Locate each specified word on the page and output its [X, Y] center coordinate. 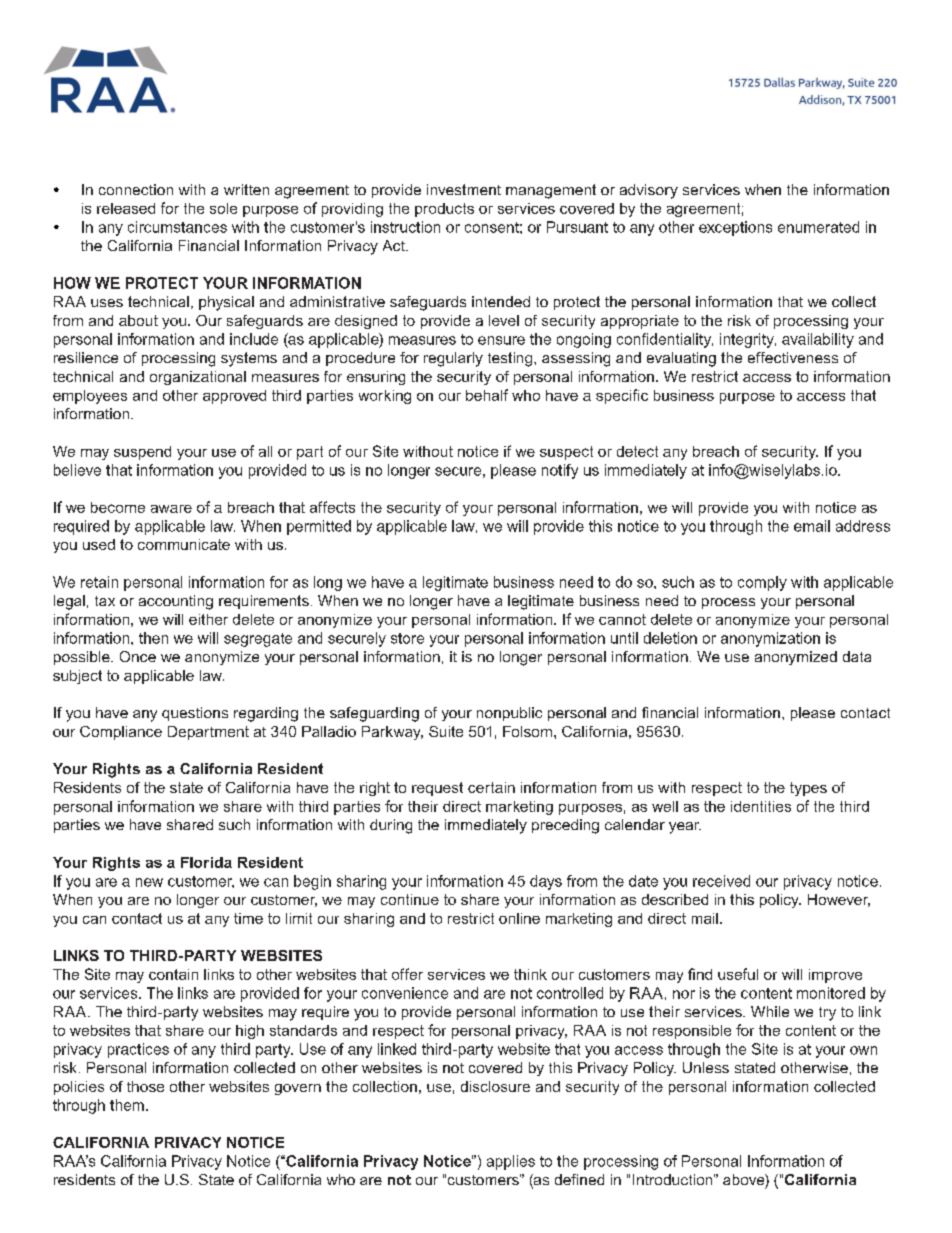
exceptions [735, 228]
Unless [706, 1067]
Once [138, 656]
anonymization [770, 639]
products [444, 210]
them [127, 1105]
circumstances [177, 227]
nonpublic [509, 714]
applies [511, 1162]
